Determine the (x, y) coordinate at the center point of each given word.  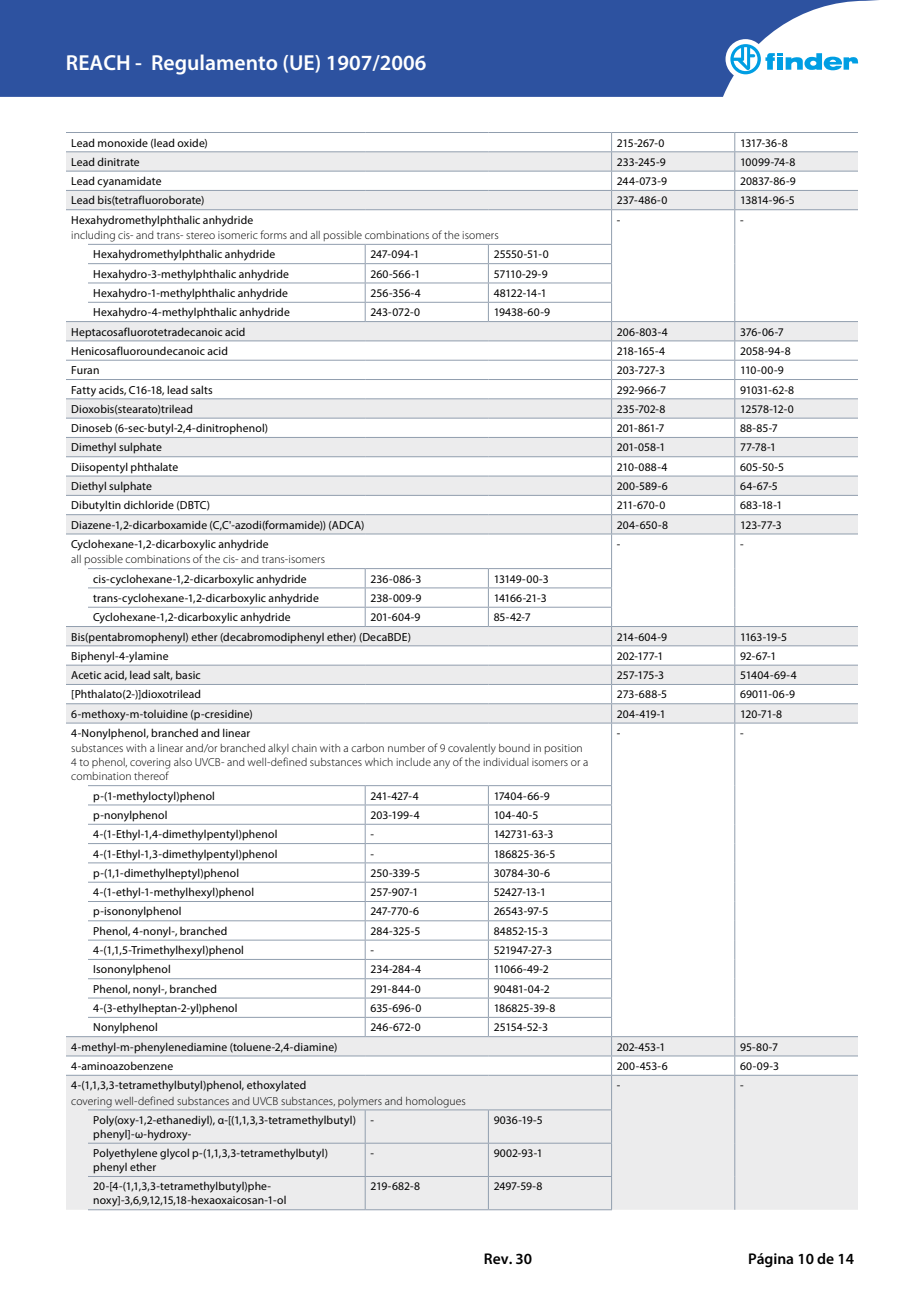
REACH (98, 62)
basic (188, 674)
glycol (174, 1154)
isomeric (238, 235)
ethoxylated (276, 1086)
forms (273, 234)
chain (304, 748)
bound (514, 748)
